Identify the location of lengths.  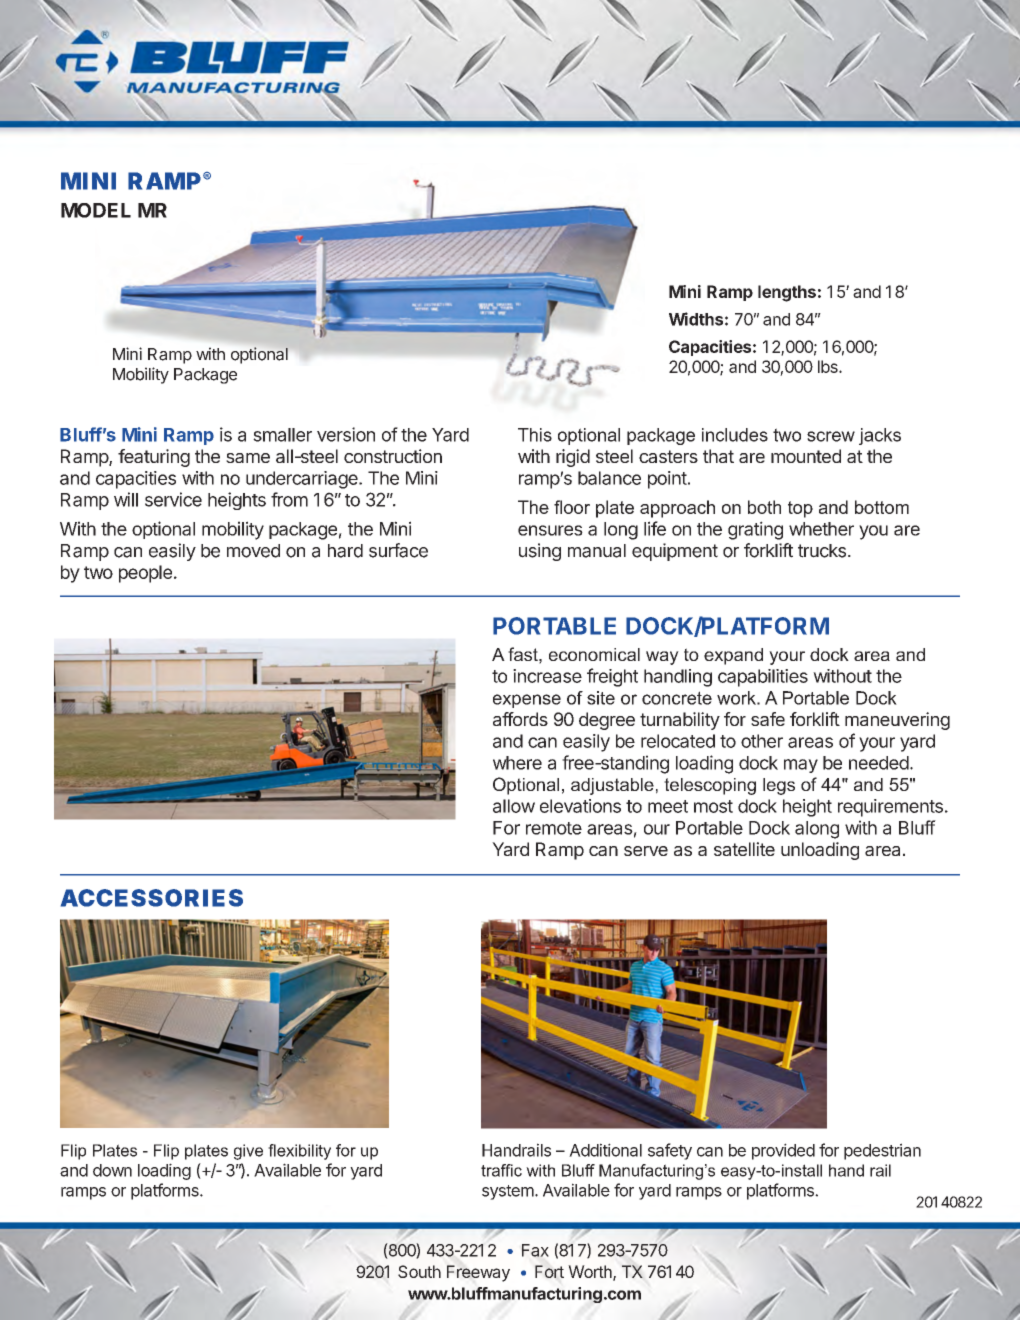
(787, 293).
